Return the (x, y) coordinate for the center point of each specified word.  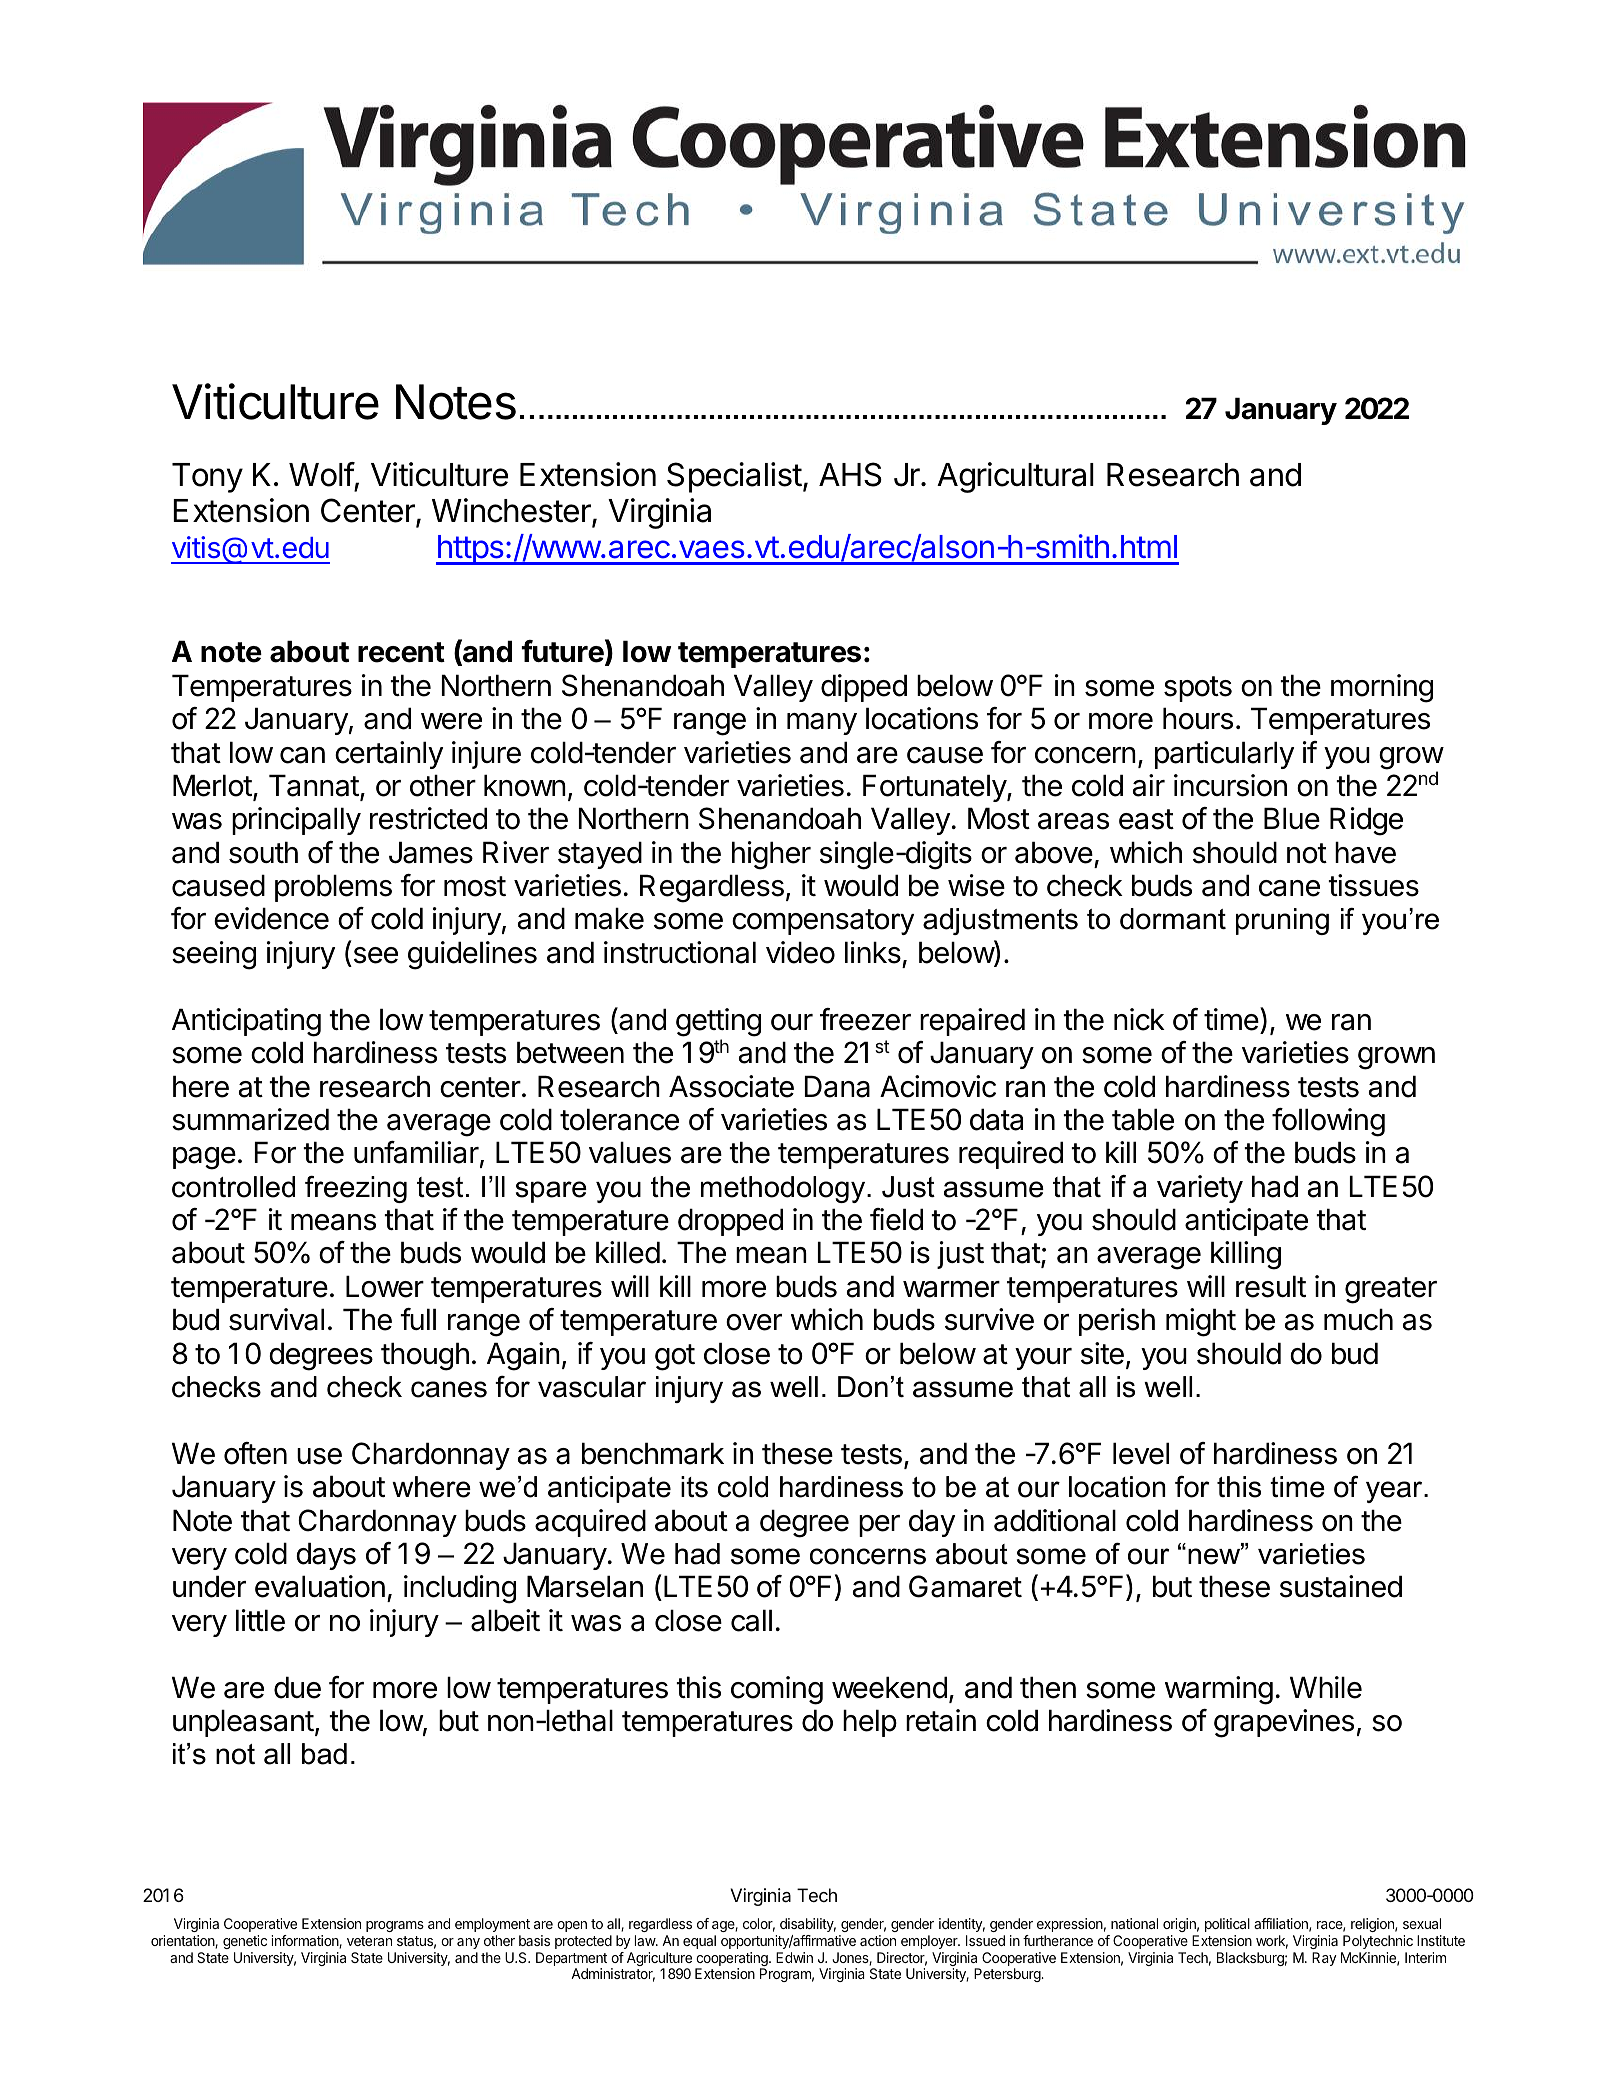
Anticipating (246, 1022)
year (1395, 1492)
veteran (369, 1941)
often (255, 1453)
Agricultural (1015, 477)
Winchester (512, 511)
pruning (1282, 921)
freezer (865, 1019)
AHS (850, 474)
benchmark (653, 1453)
